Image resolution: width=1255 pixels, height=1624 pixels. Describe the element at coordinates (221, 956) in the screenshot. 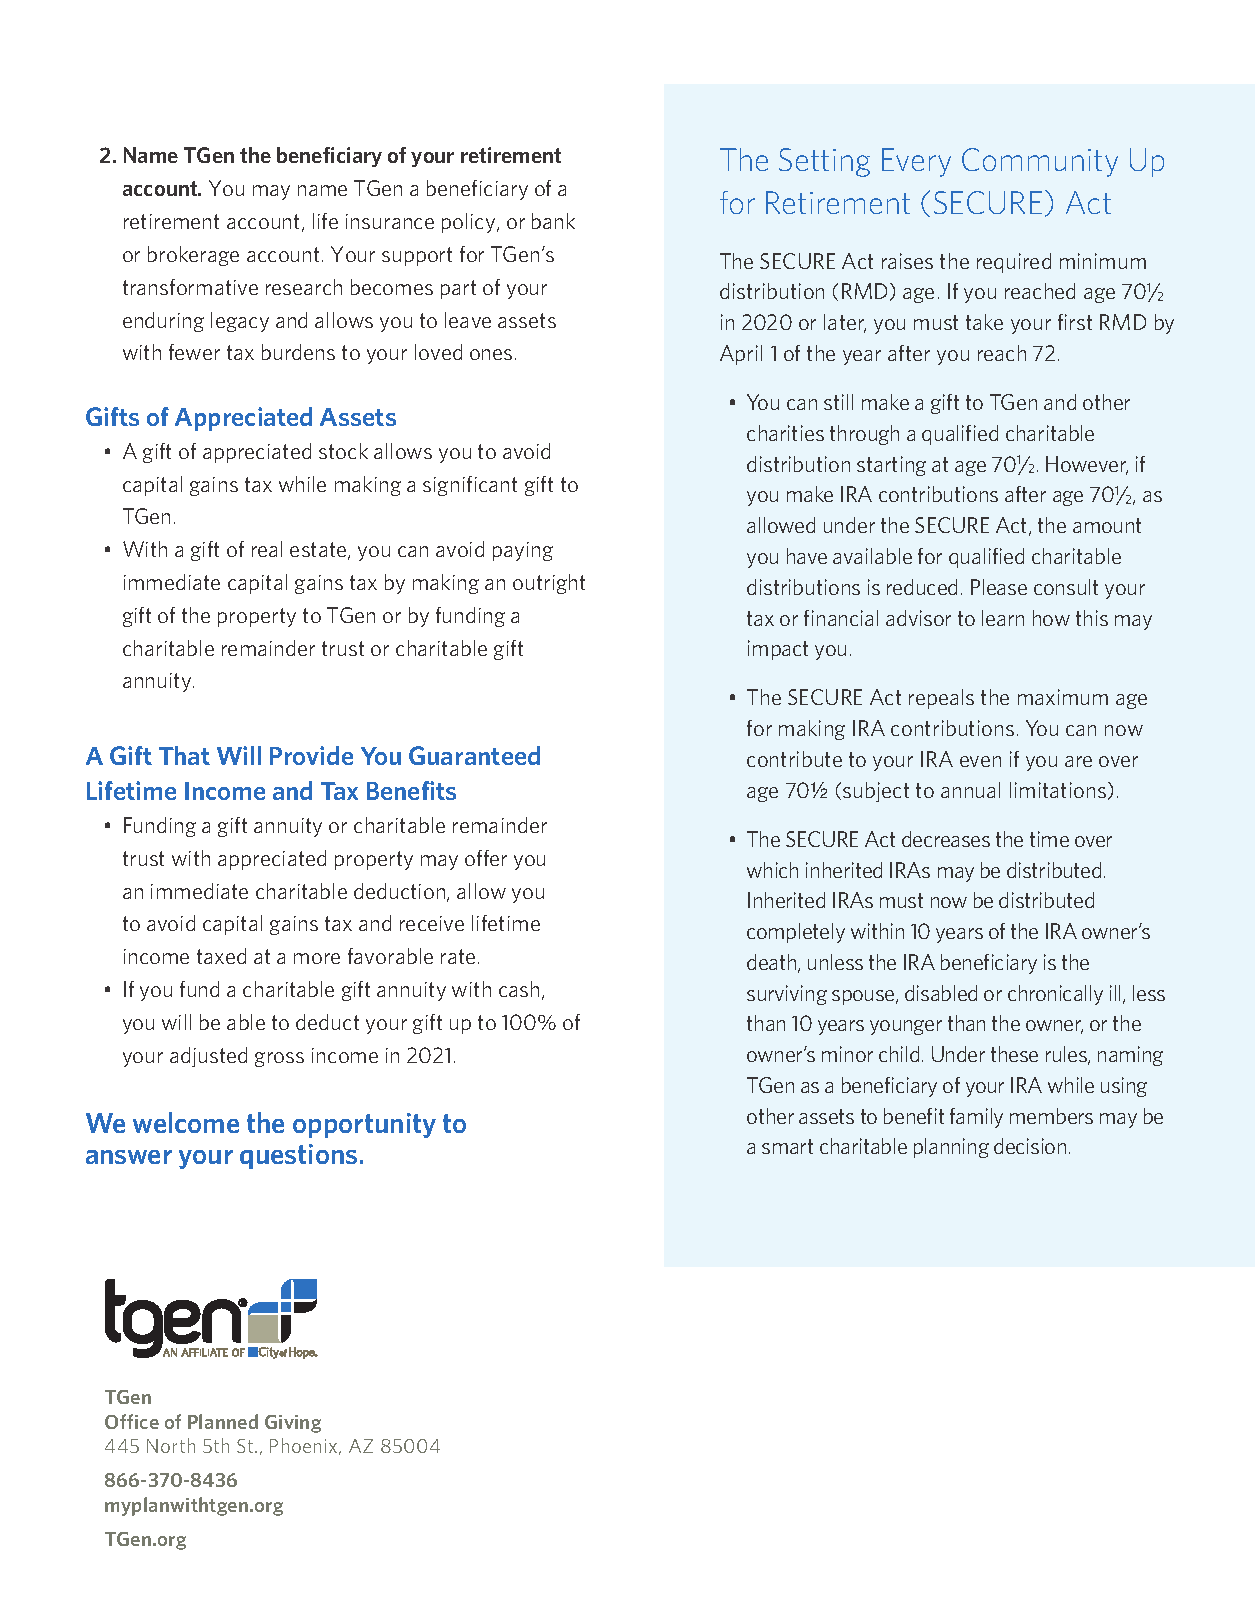

I see `taxed` at that location.
